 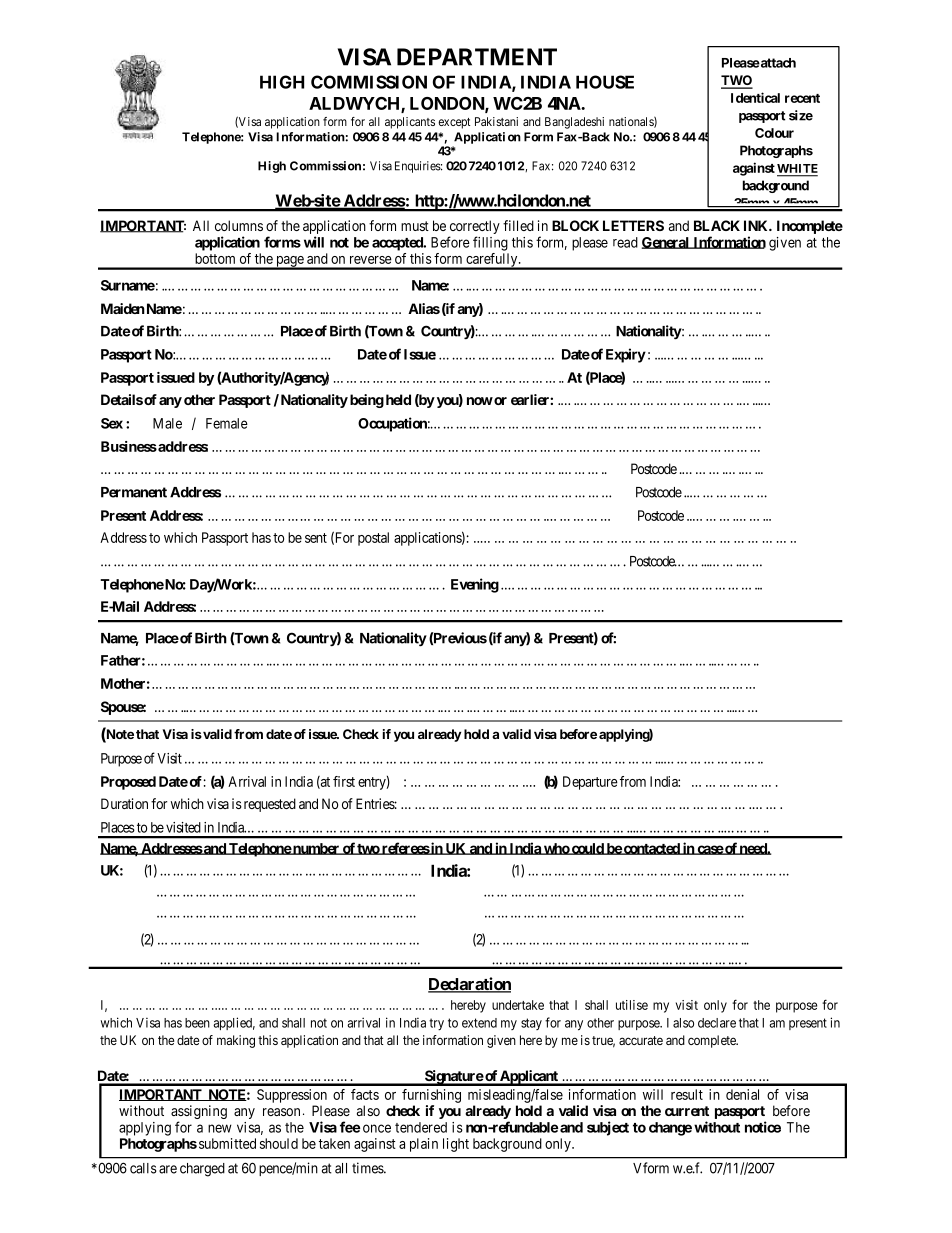 I want to click on new, so click(x=220, y=1128).
